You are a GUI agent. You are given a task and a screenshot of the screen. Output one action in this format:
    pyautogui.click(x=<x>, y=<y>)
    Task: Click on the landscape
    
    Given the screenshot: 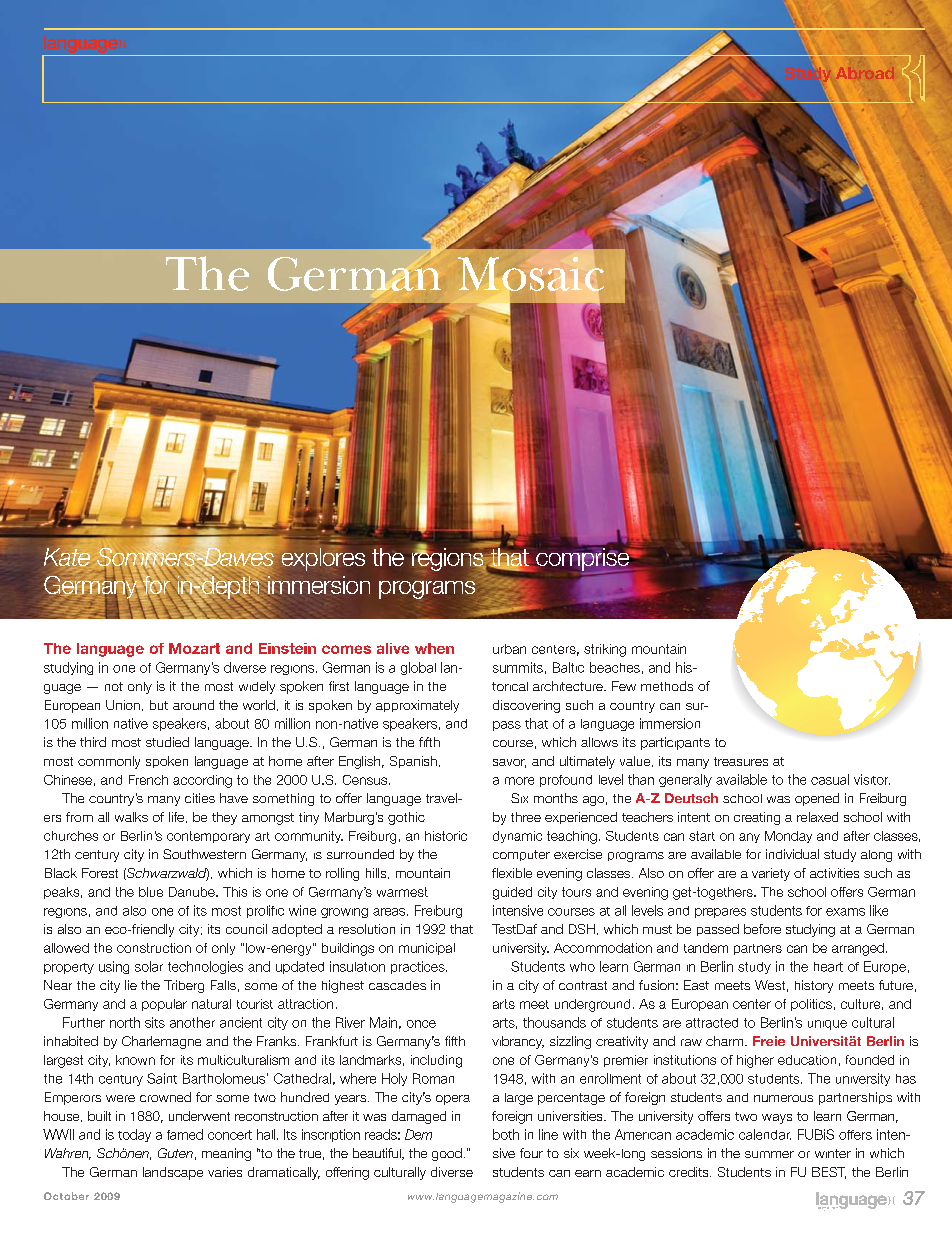 What is the action you would take?
    pyautogui.click(x=173, y=1173)
